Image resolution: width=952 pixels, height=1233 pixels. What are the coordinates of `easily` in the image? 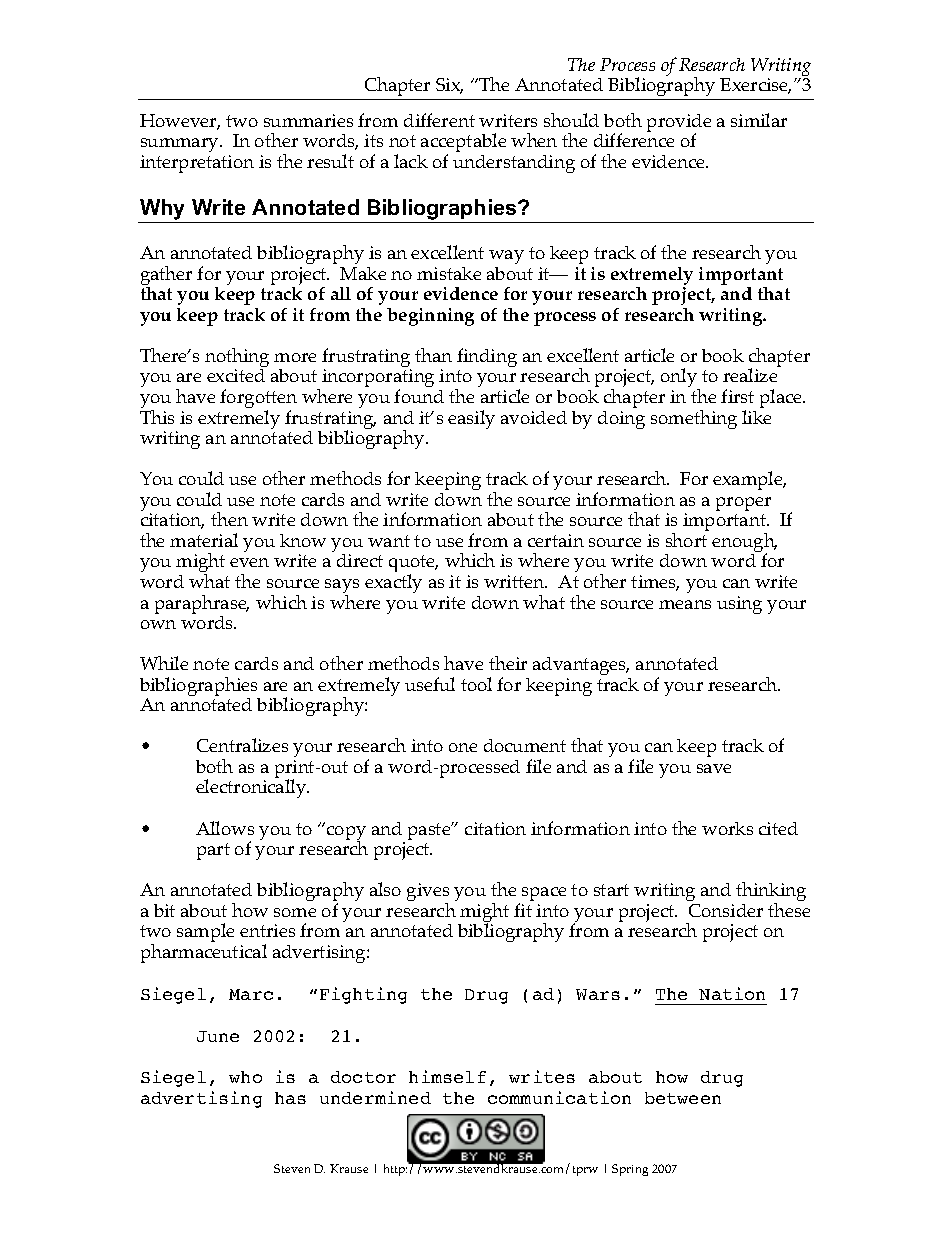 It's located at (471, 419).
